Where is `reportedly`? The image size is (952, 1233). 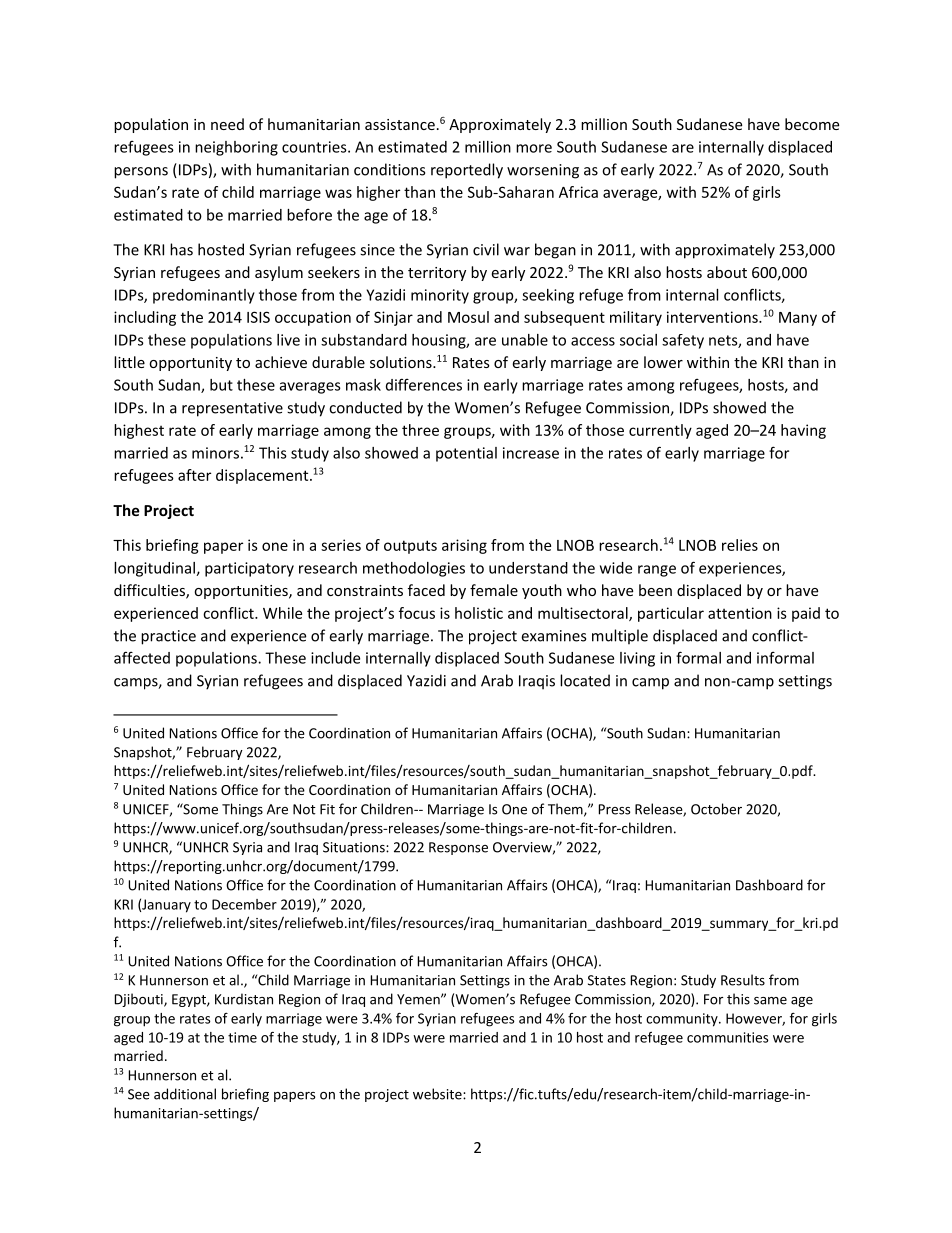 reportedly is located at coordinates (467, 171).
